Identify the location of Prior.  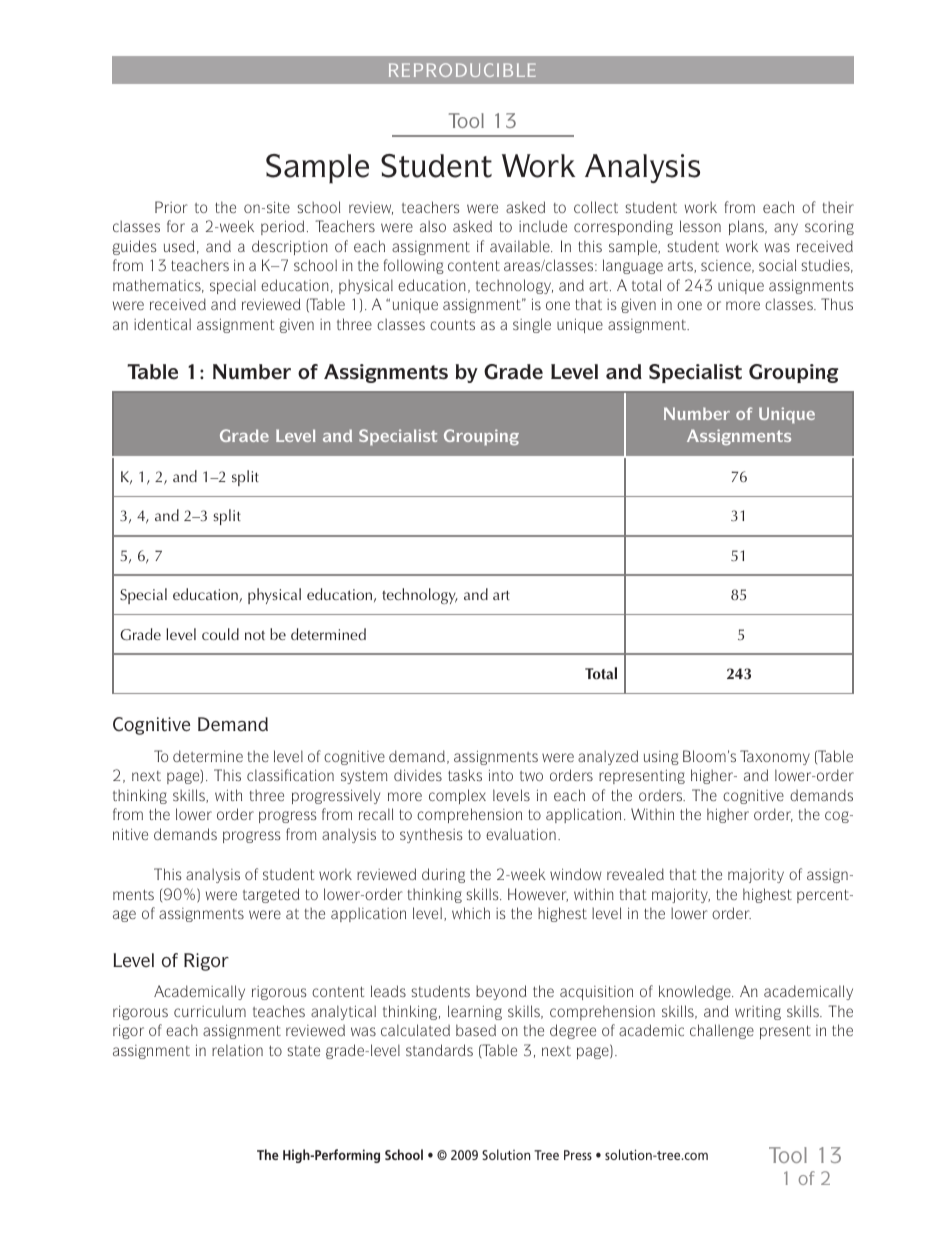
(171, 207).
